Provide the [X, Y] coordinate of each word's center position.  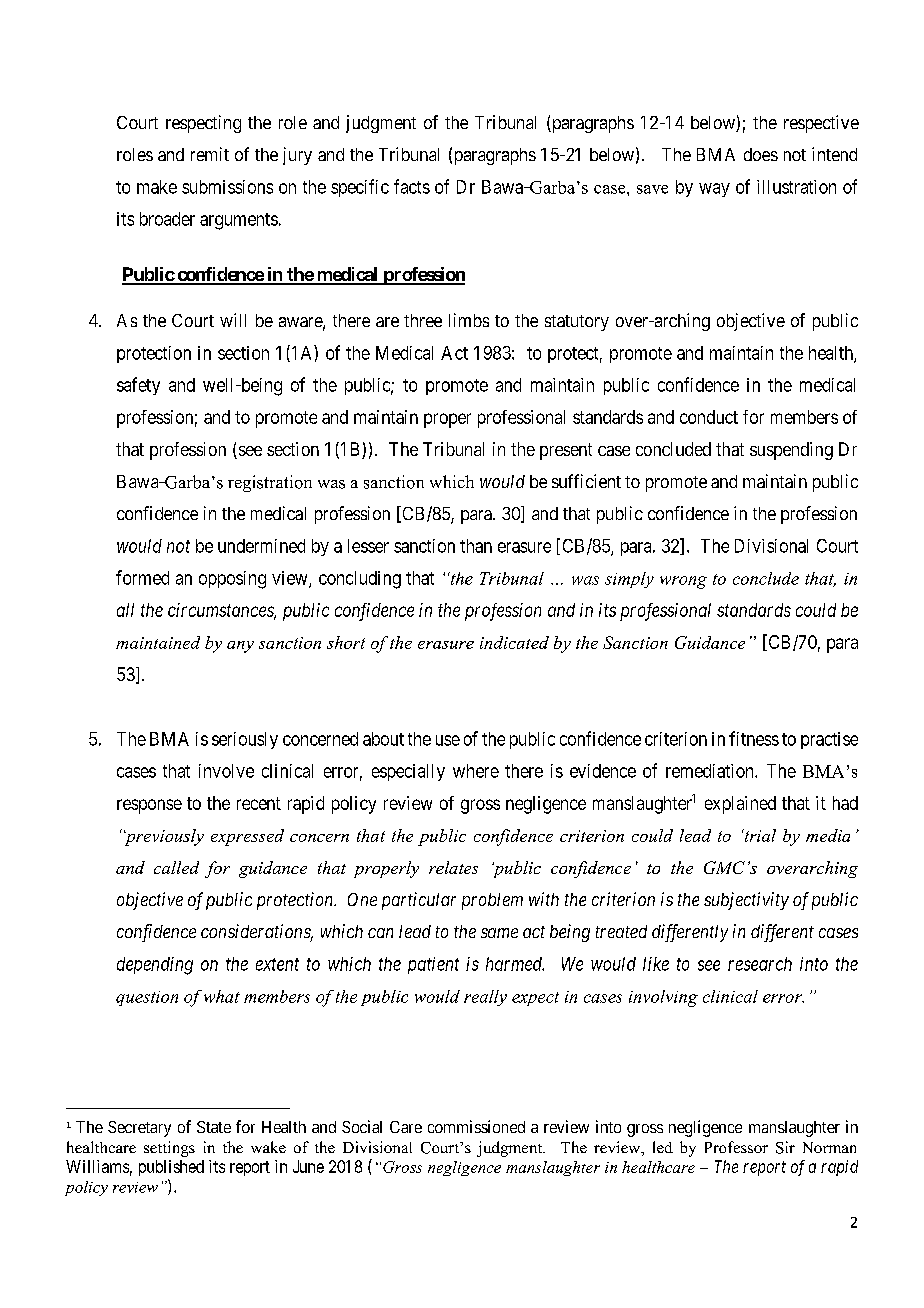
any [240, 647]
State [214, 1127]
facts [412, 186]
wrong [683, 582]
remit [210, 154]
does [761, 154]
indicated [514, 642]
